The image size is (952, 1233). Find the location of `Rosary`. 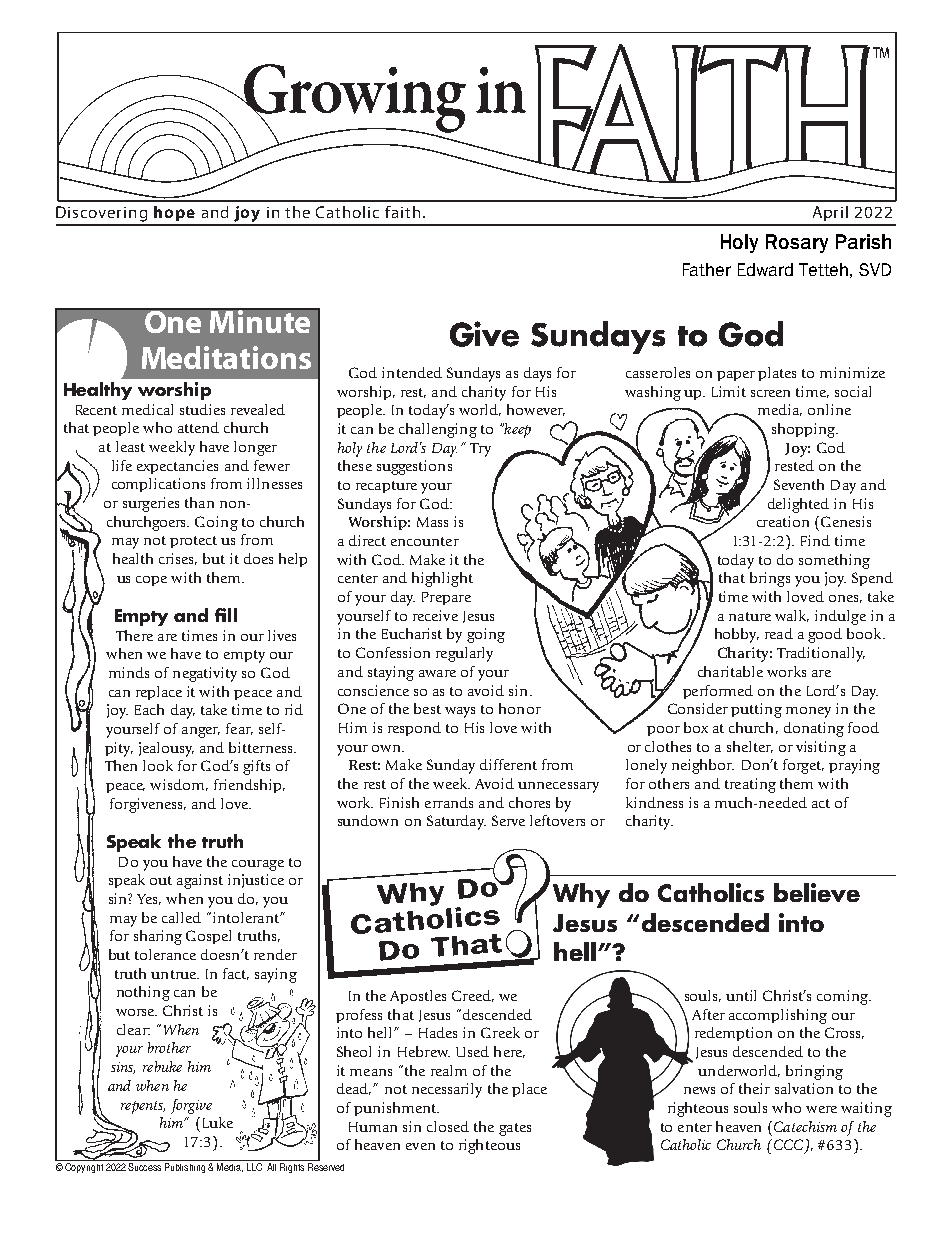

Rosary is located at coordinates (797, 243).
